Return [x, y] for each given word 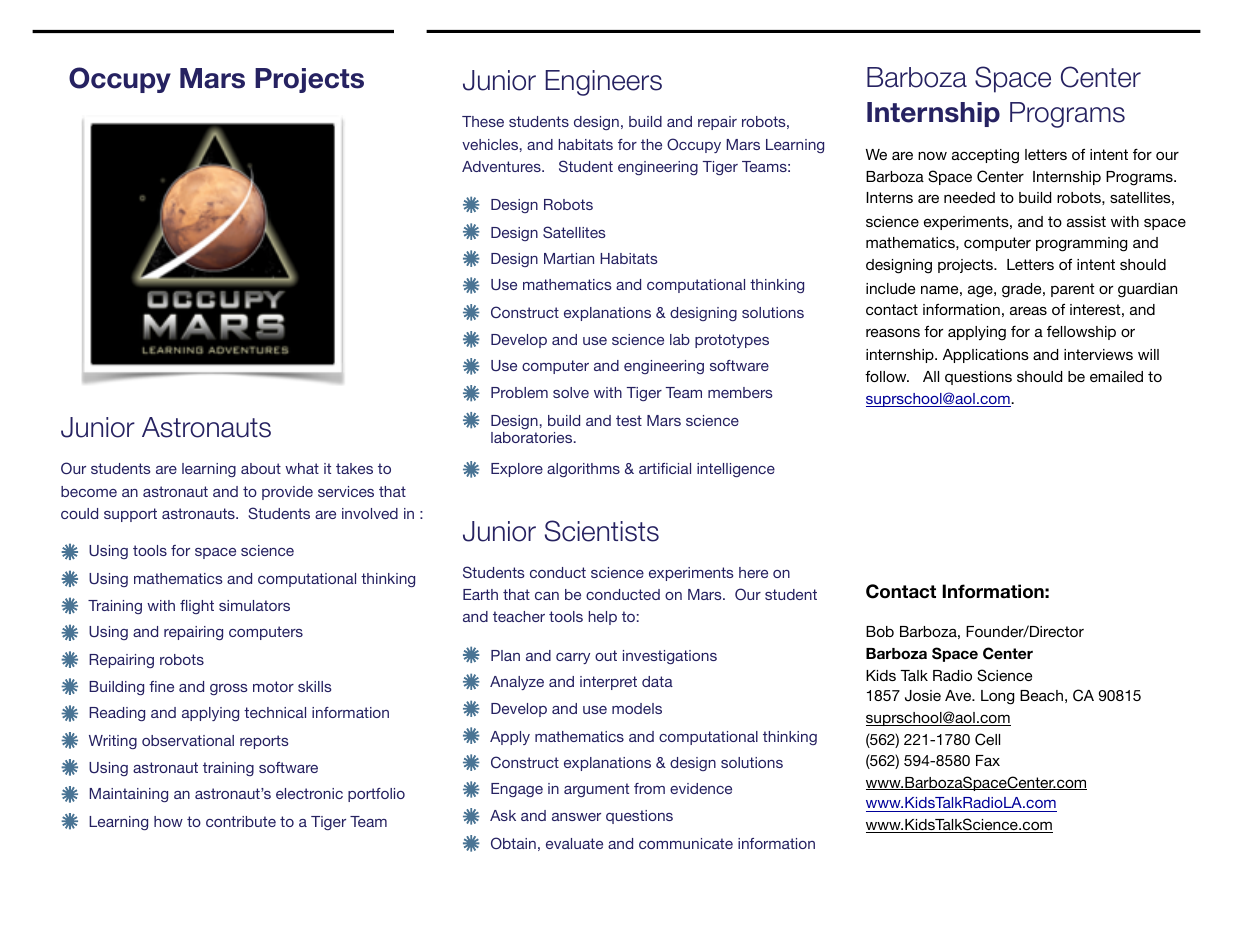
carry [573, 658]
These [483, 121]
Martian [569, 258]
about [261, 468]
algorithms [583, 470]
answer [576, 817]
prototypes [732, 341]
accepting [985, 156]
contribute [241, 821]
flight [197, 607]
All [931, 376]
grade [1023, 290]
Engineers [604, 83]
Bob [880, 631]
